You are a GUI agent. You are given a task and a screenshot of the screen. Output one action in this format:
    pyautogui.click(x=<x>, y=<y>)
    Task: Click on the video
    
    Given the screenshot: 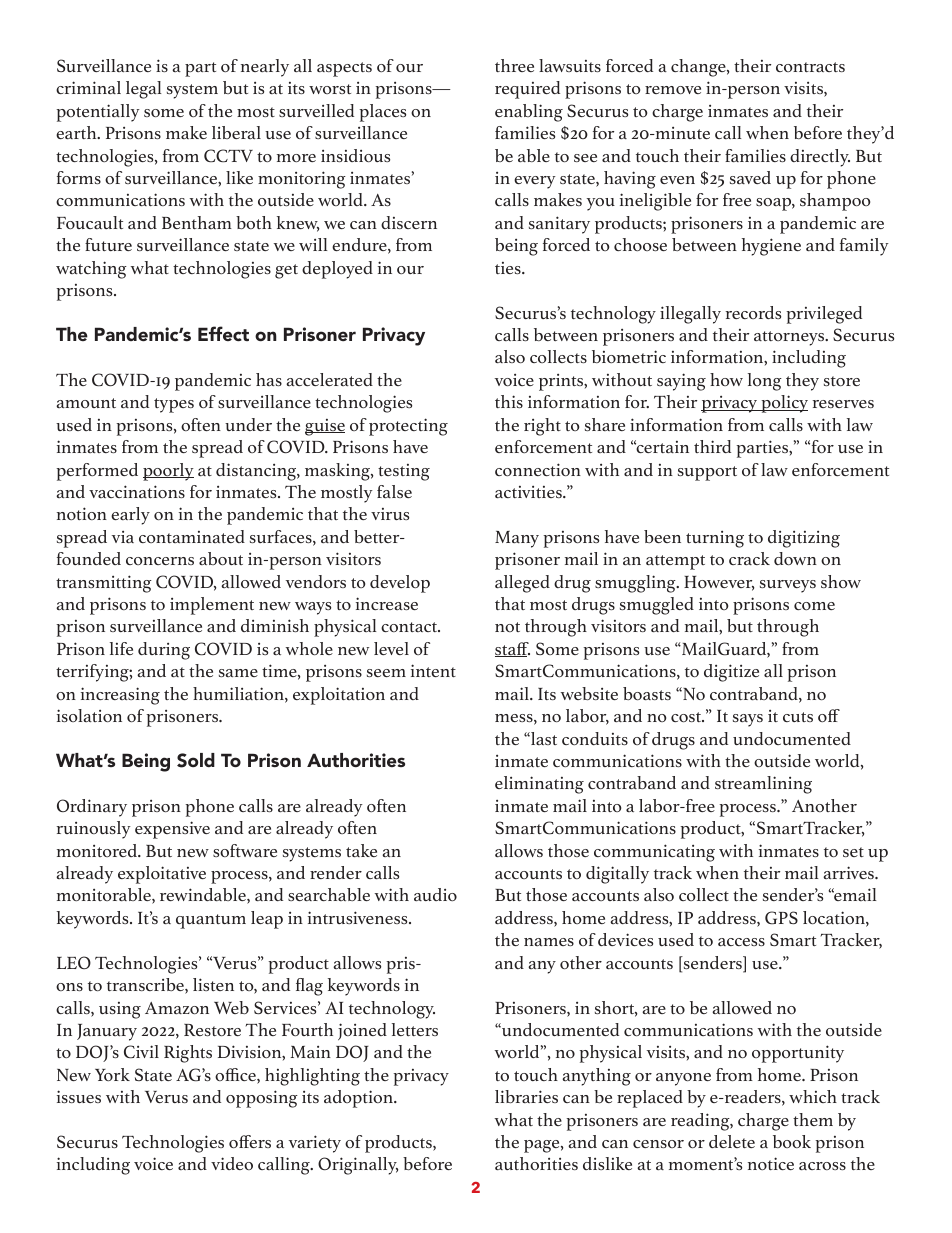 What is the action you would take?
    pyautogui.click(x=232, y=1163)
